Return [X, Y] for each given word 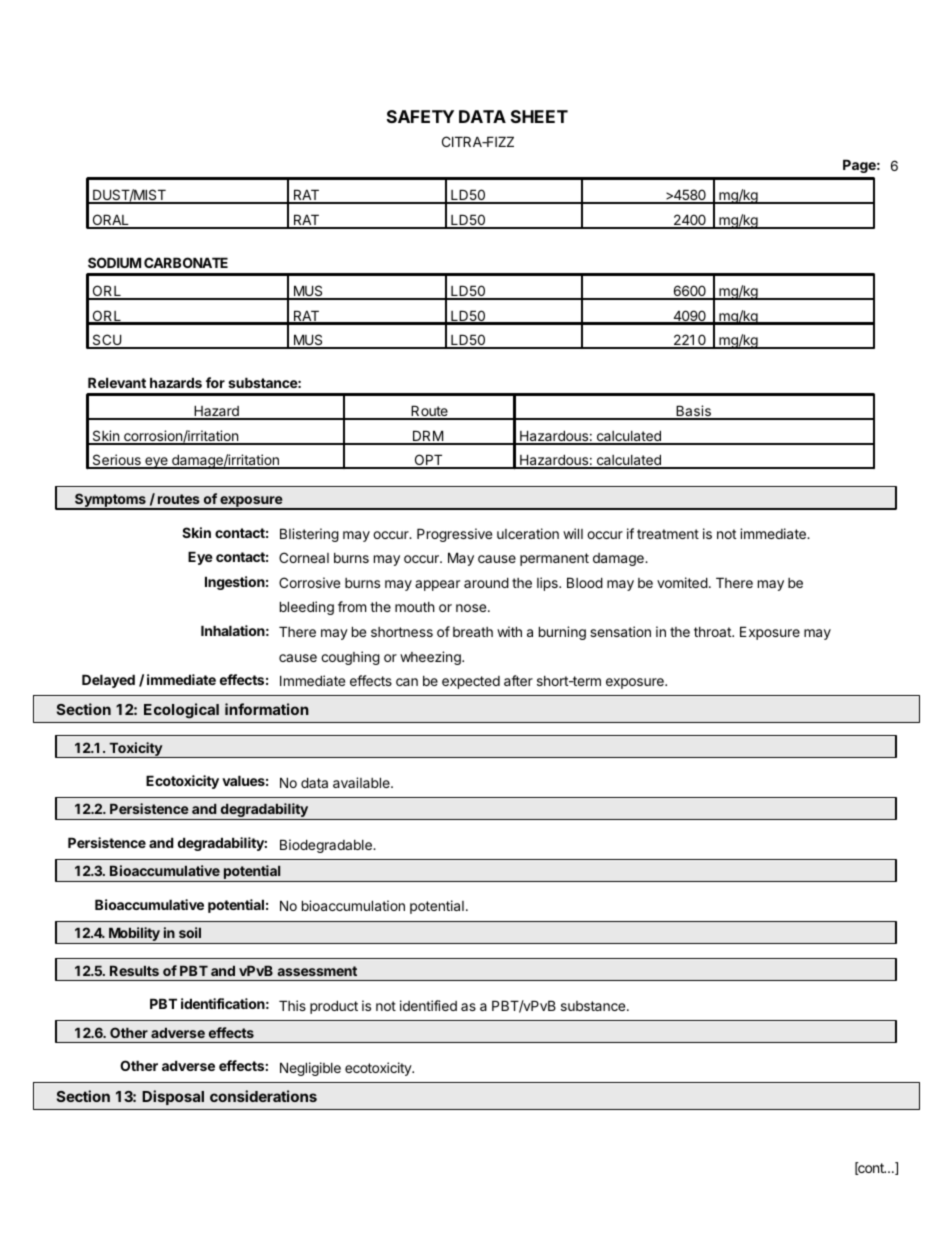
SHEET [539, 116]
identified [428, 1005]
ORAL [110, 221]
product [334, 1007]
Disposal [173, 1097]
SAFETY [420, 116]
